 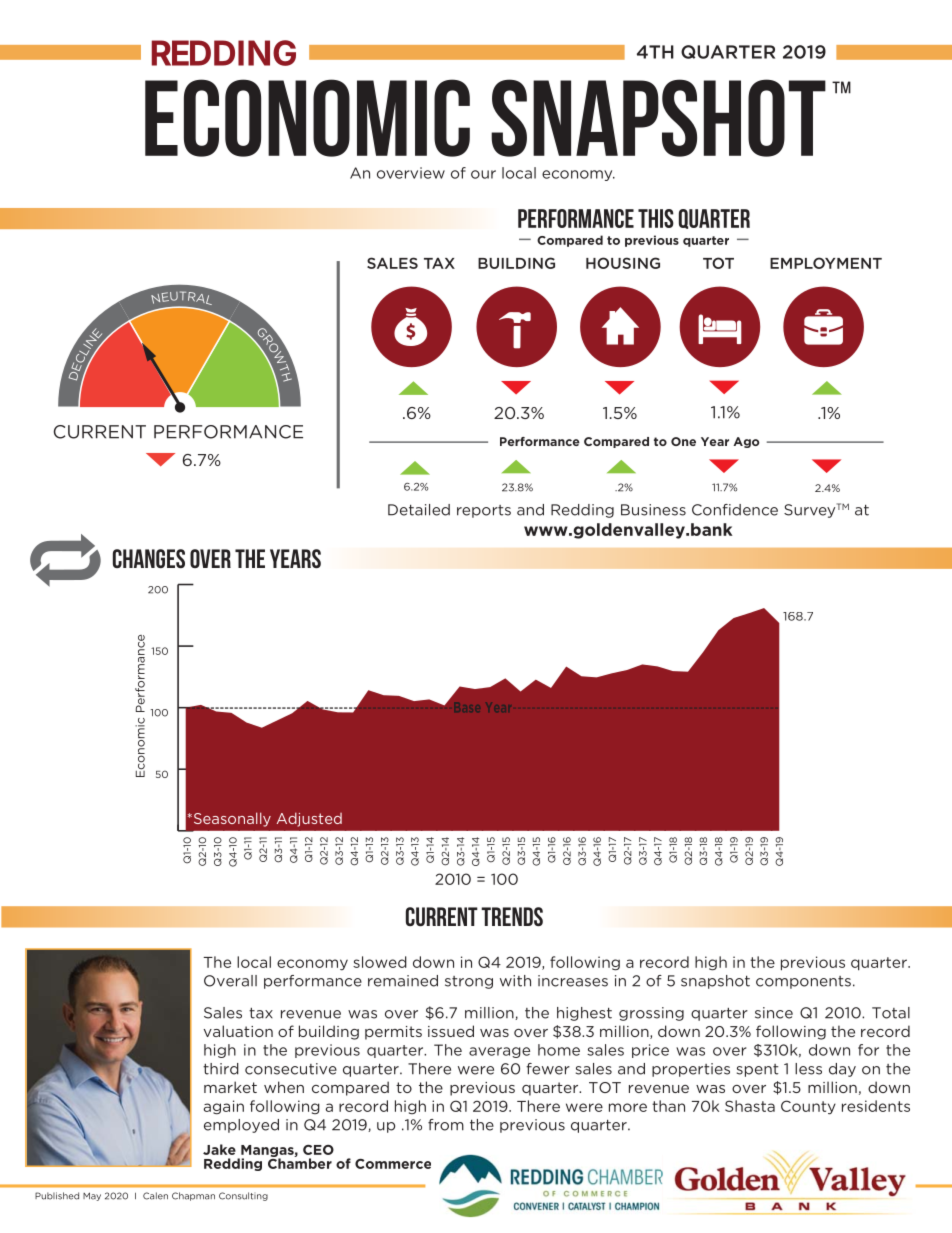 I want to click on Confidence, so click(x=735, y=510).
